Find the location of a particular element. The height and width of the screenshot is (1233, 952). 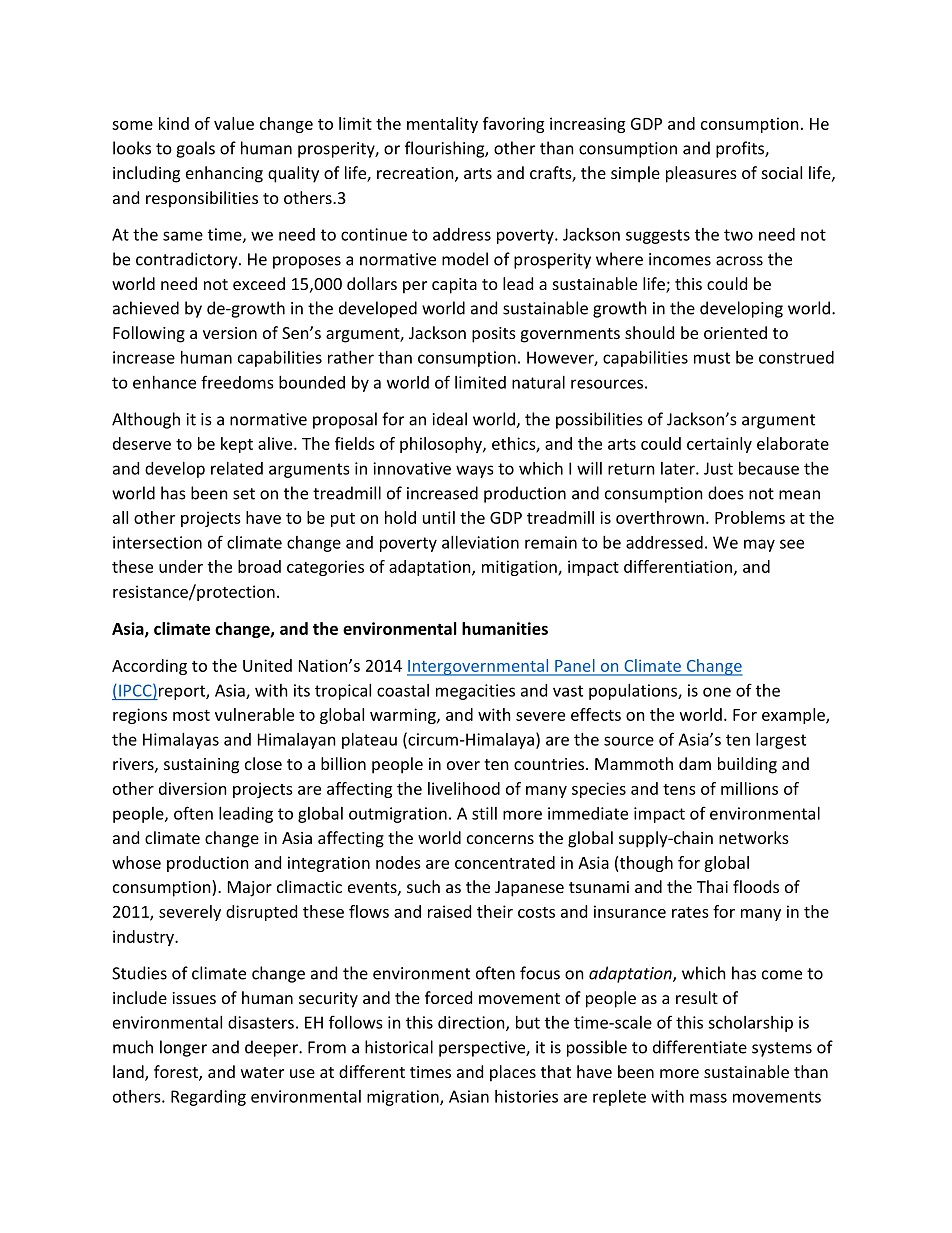

sustaining is located at coordinates (201, 766).
